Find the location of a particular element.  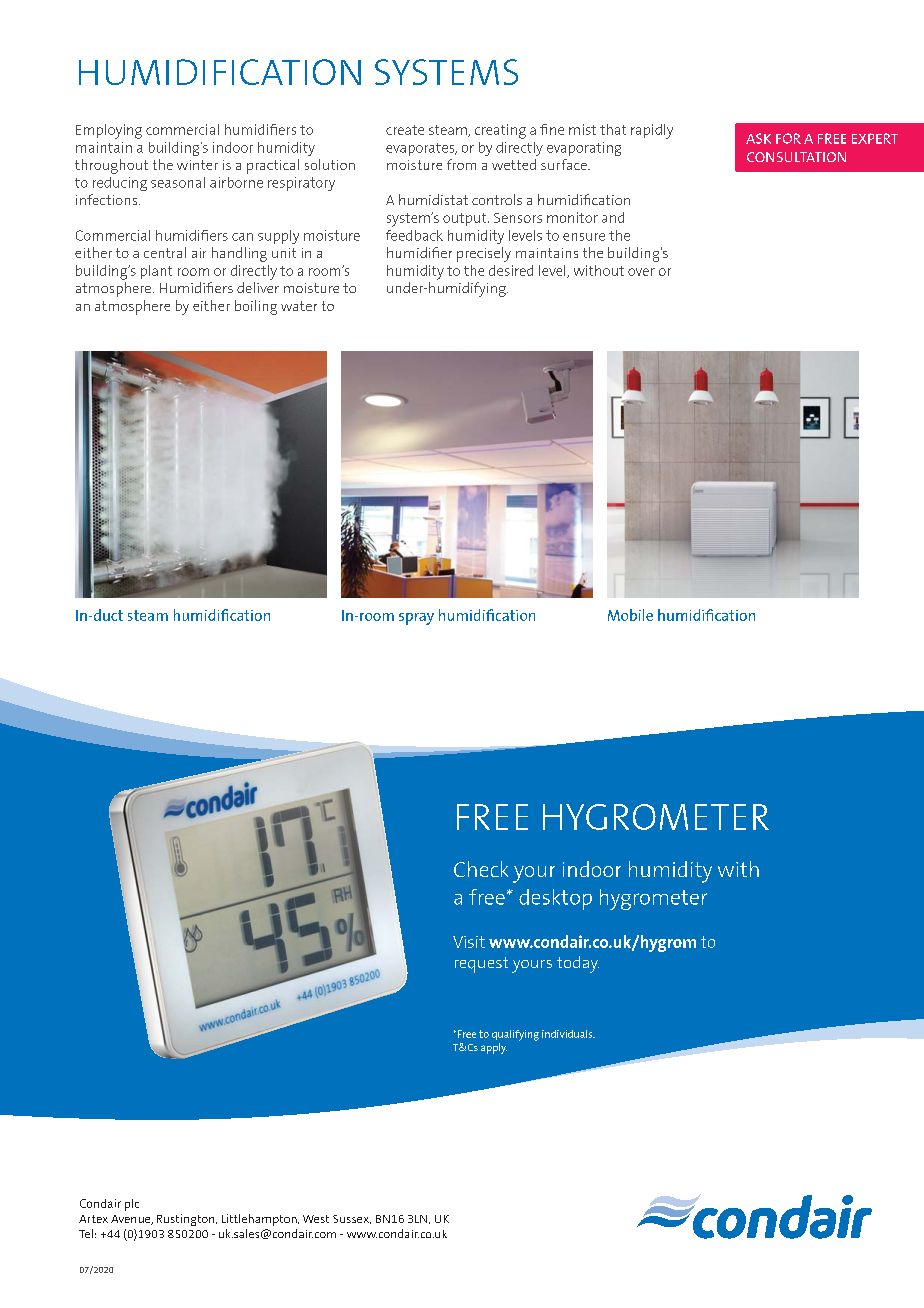

spray is located at coordinates (416, 619).
